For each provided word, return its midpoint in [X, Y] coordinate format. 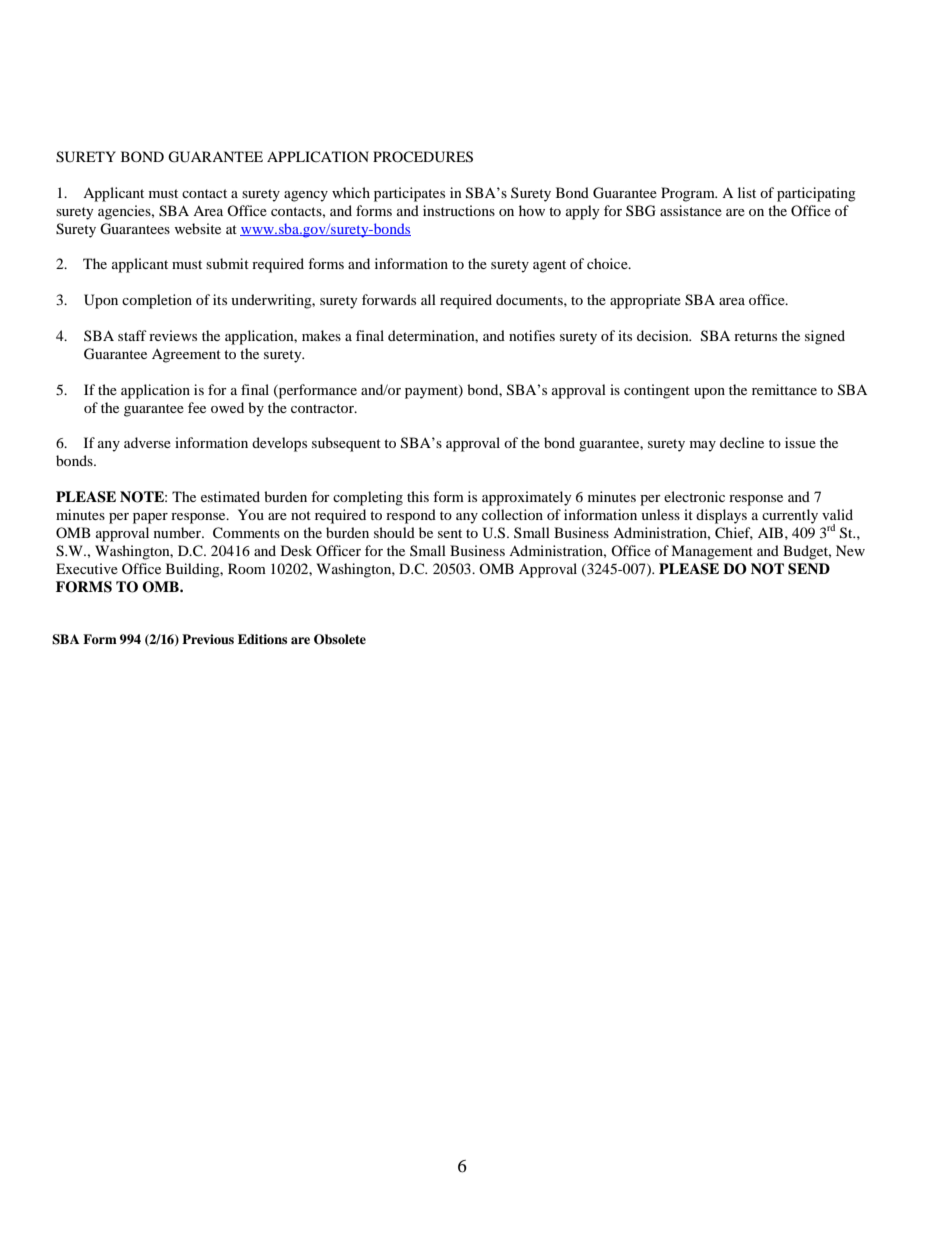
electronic [694, 496]
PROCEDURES [423, 157]
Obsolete [340, 639]
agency [306, 196]
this [418, 496]
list [747, 192]
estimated [230, 496]
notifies [532, 335]
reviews [173, 335]
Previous [208, 639]
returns [755, 336]
